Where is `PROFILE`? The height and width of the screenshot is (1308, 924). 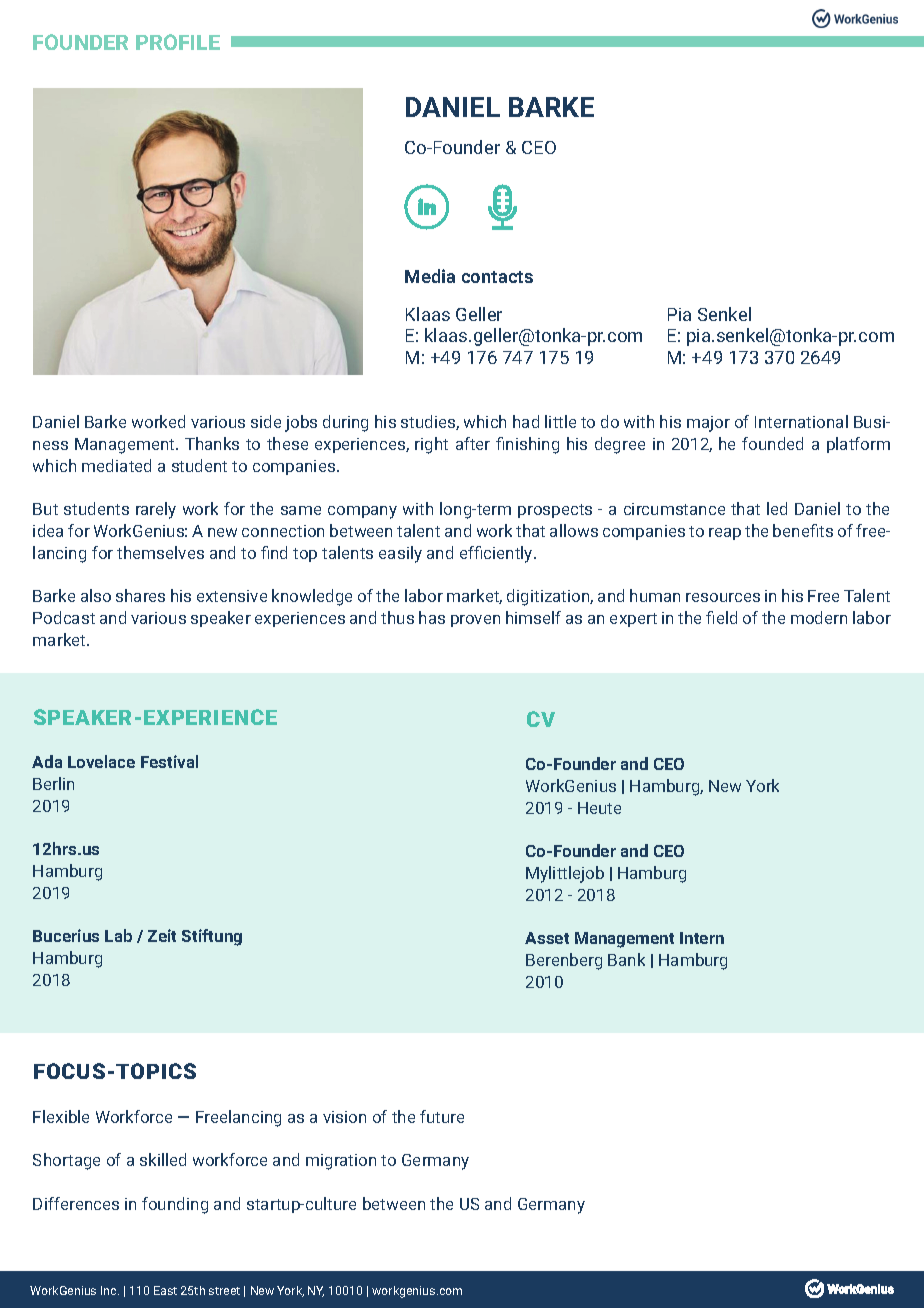 PROFILE is located at coordinates (178, 42).
